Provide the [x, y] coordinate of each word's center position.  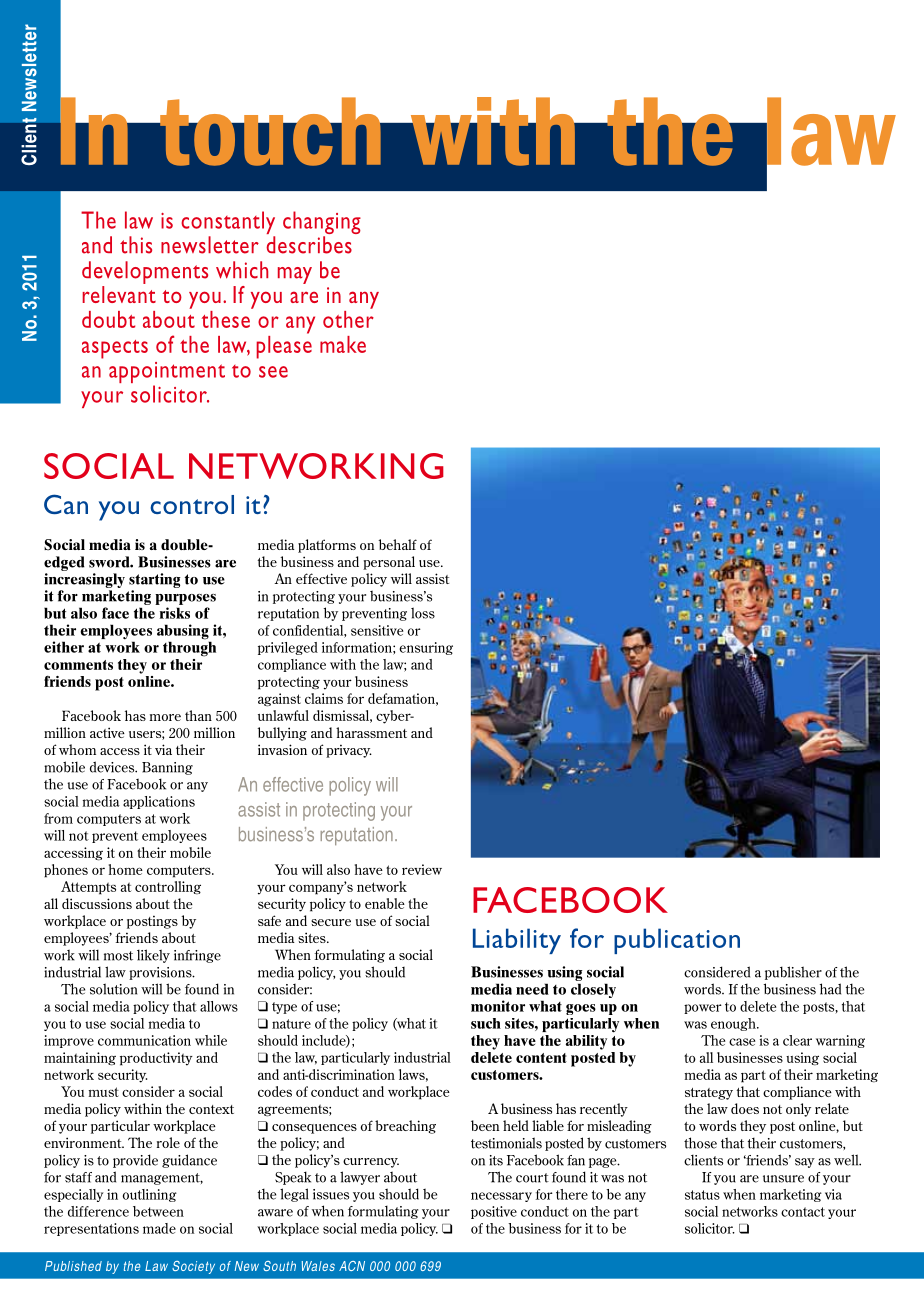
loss [423, 613]
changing [322, 224]
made [159, 1228]
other [348, 318]
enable [385, 903]
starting [155, 580]
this [136, 245]
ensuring [426, 648]
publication [677, 941]
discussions [97, 903]
